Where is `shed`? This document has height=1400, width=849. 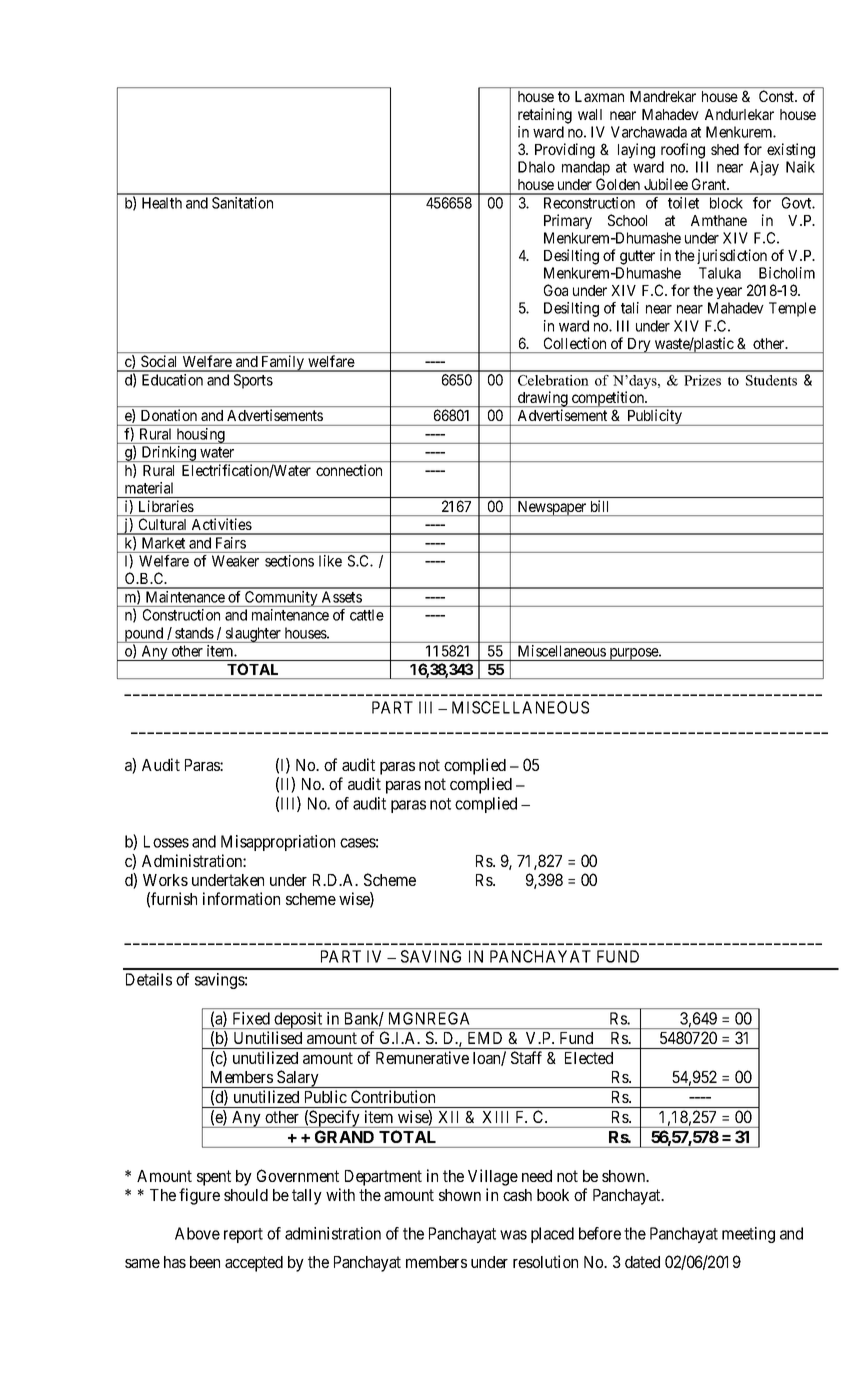 shed is located at coordinates (725, 149).
